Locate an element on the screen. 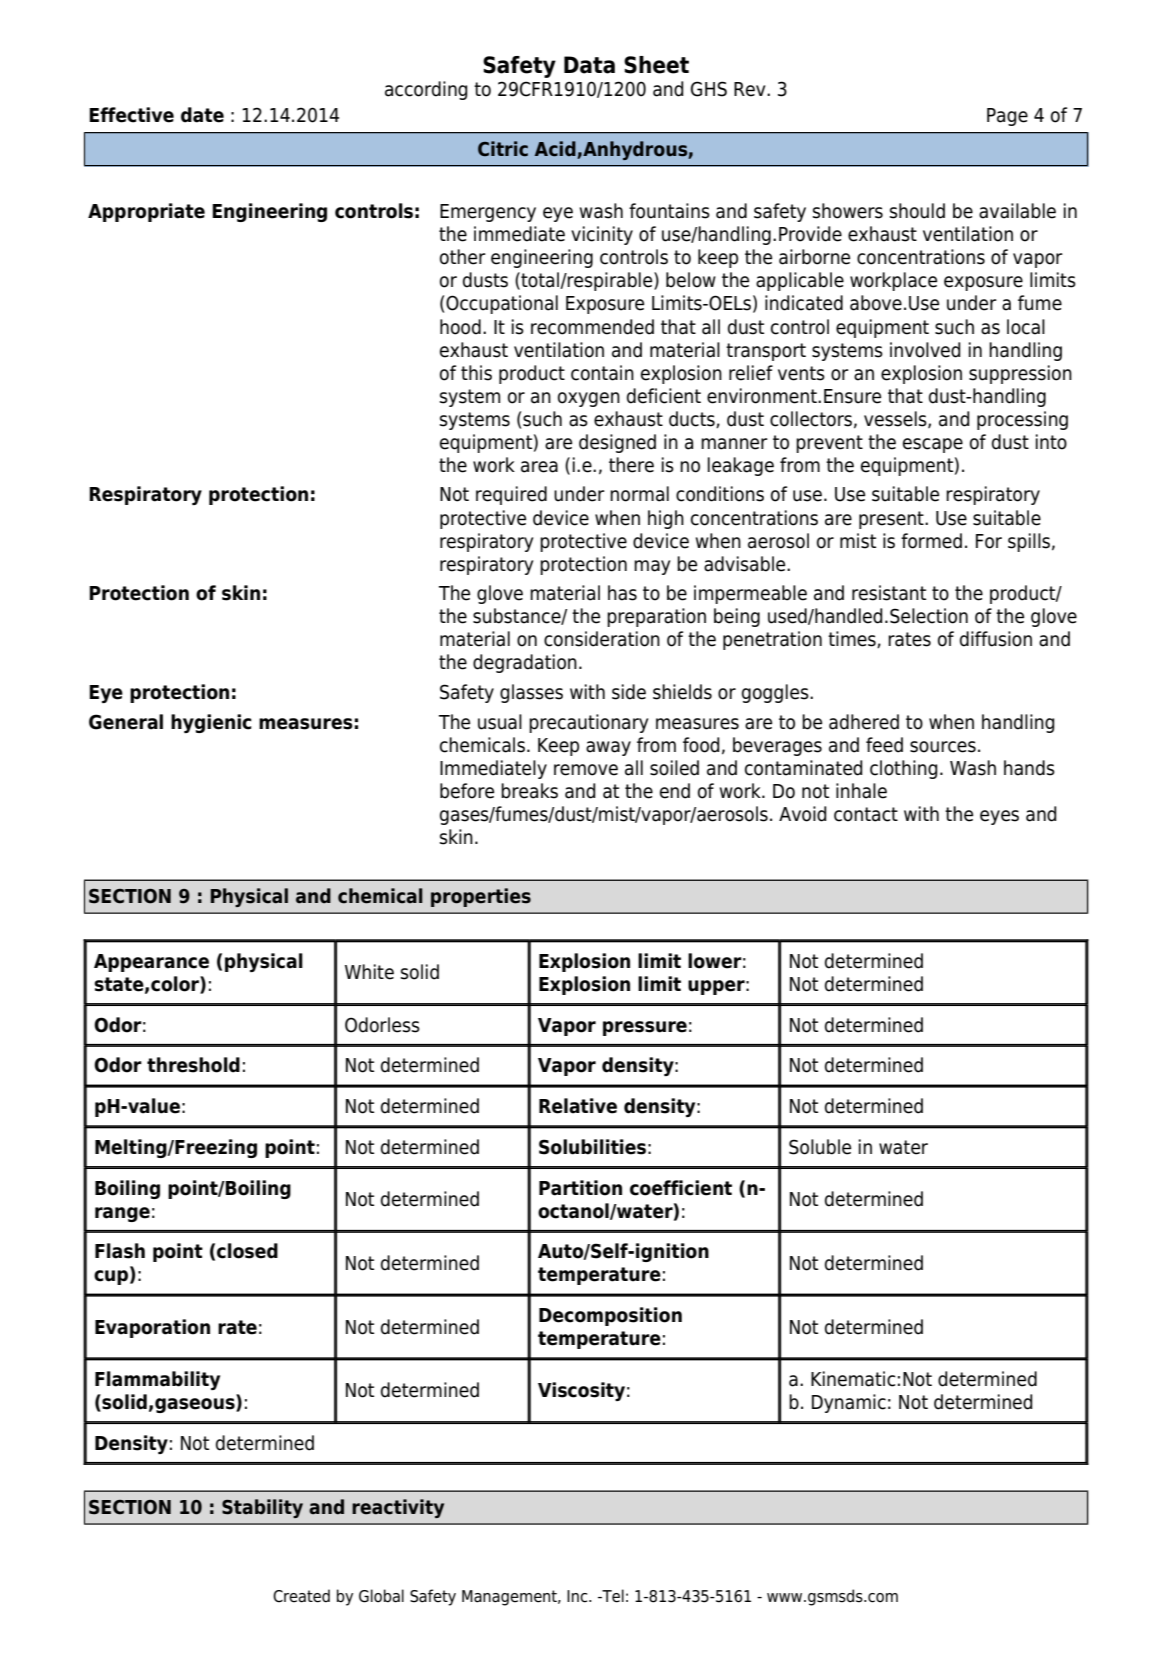 This screenshot has height=1657, width=1172. has is located at coordinates (622, 593).
